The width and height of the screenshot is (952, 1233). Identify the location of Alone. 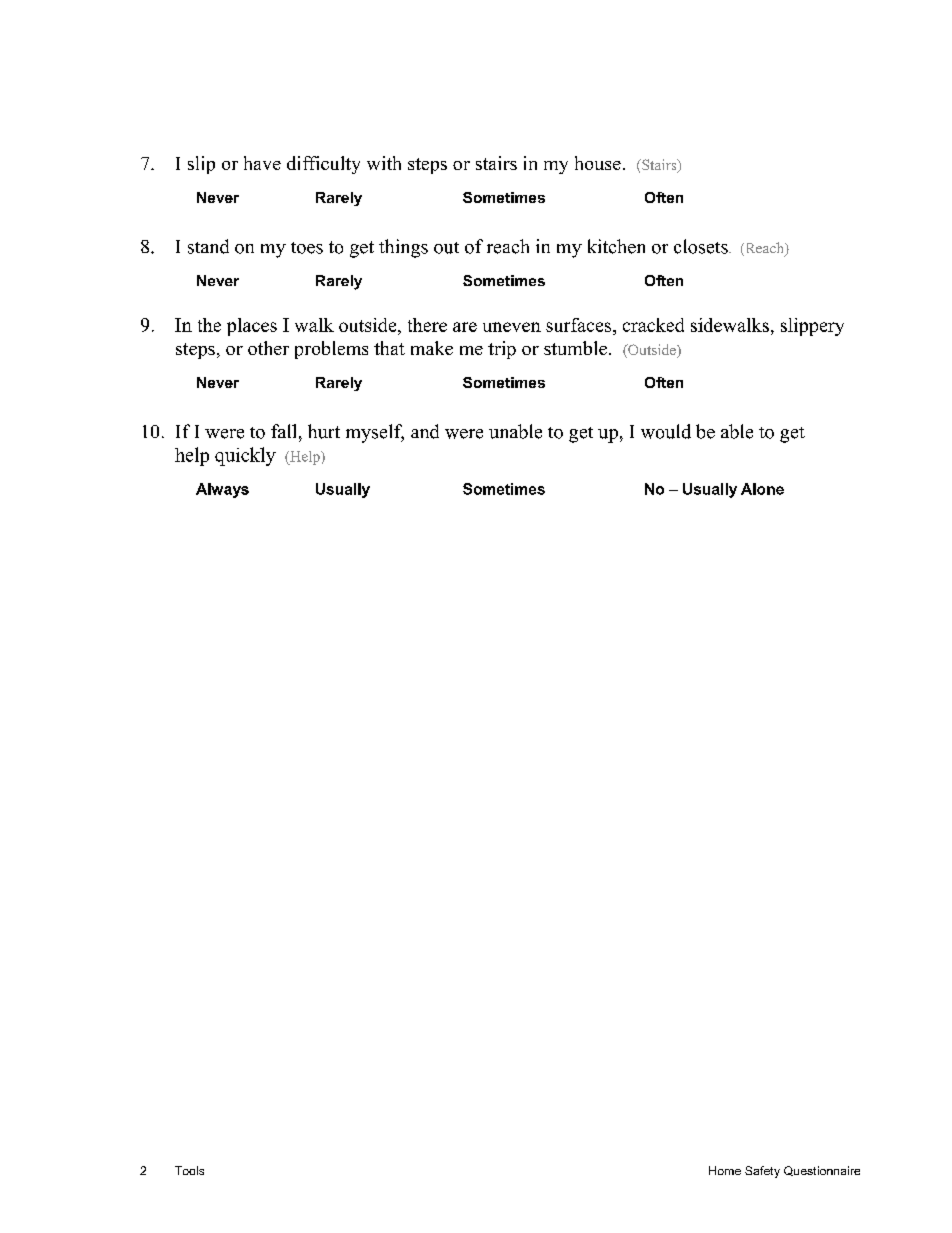
(762, 489).
